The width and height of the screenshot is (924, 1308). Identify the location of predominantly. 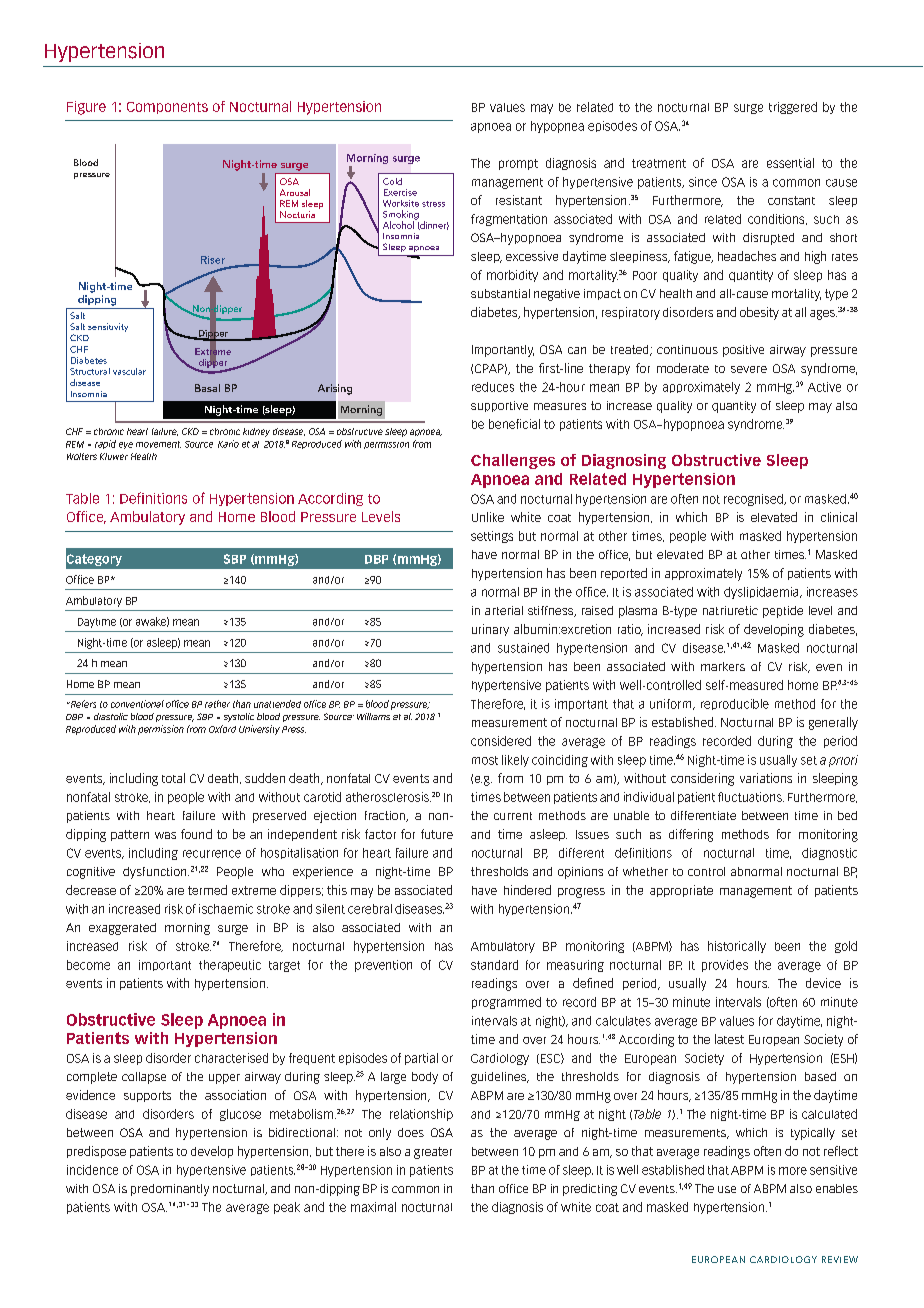
(170, 1190).
